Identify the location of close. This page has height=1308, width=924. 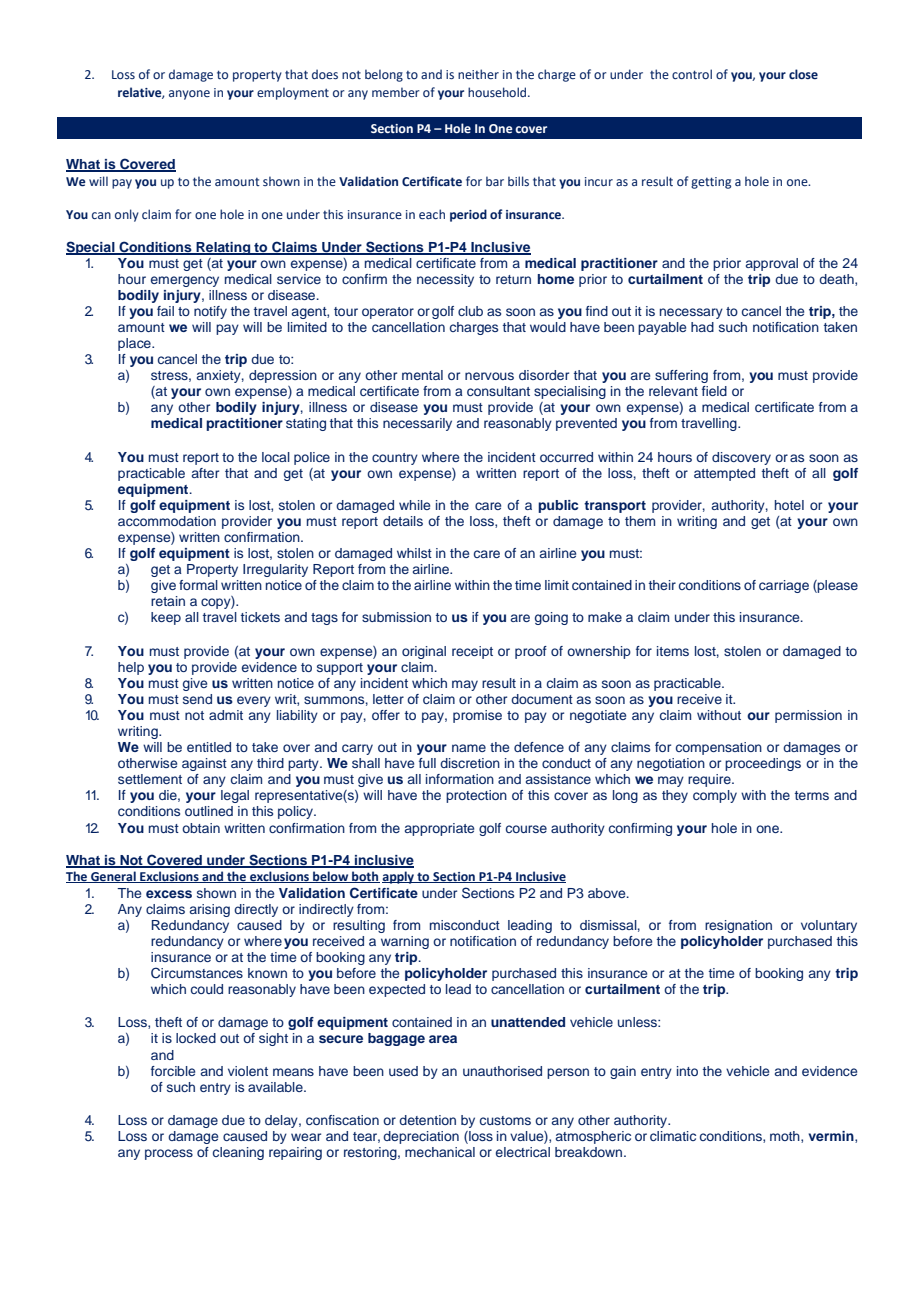
(803, 74).
